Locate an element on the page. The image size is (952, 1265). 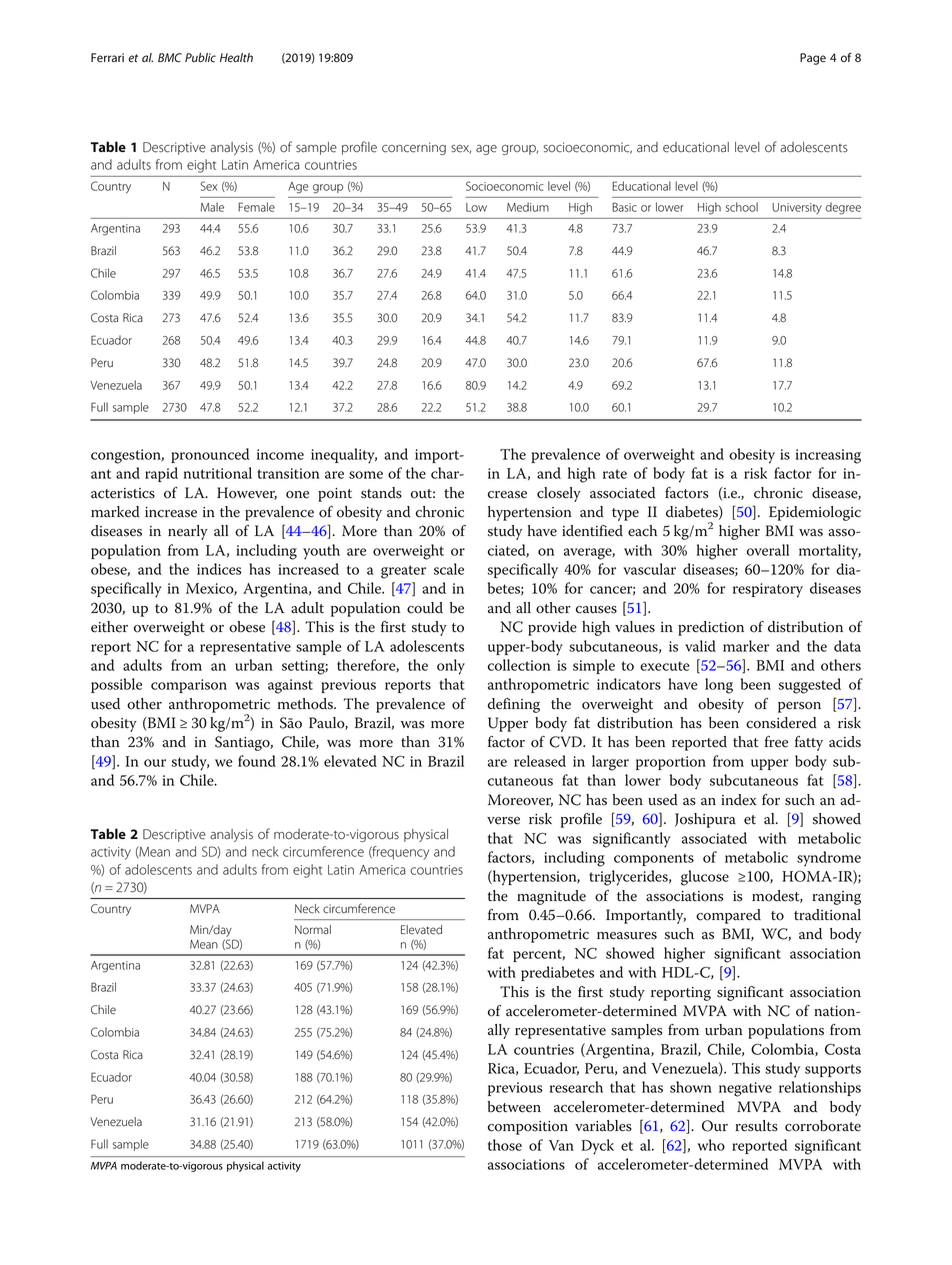
Medium is located at coordinates (528, 207).
